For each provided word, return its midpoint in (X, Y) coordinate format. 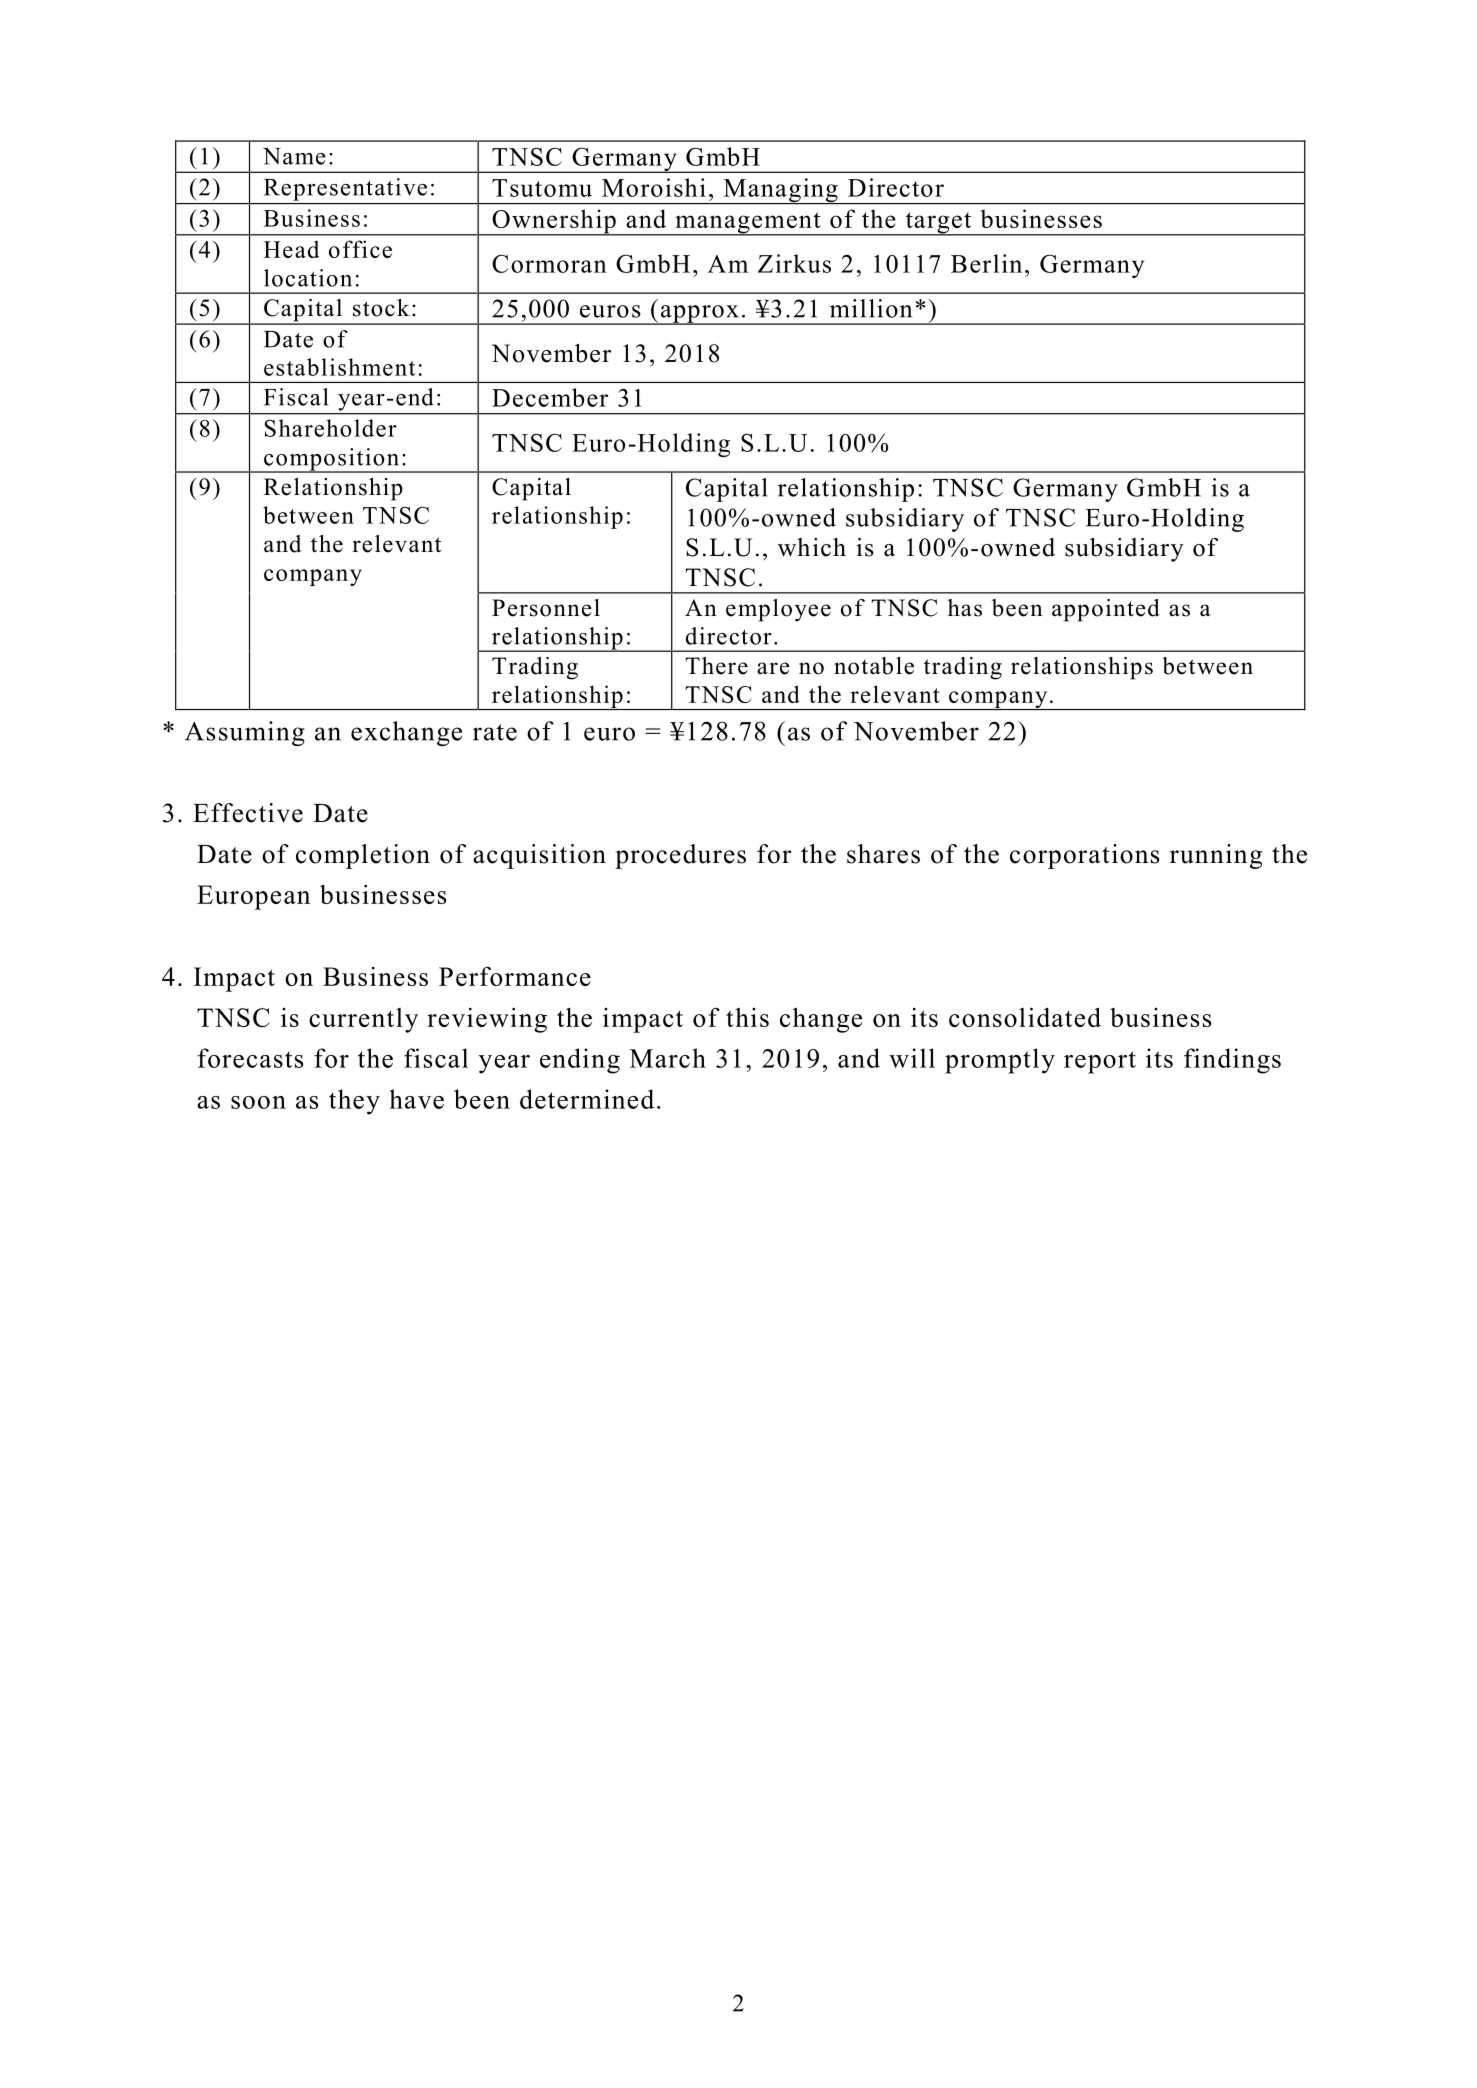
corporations (1084, 856)
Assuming (245, 733)
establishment (339, 367)
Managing (780, 191)
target (938, 224)
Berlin (986, 263)
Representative (345, 189)
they (354, 1102)
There (716, 666)
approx (700, 315)
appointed (1106, 610)
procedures (680, 856)
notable (874, 666)
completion (363, 856)
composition (331, 460)
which (812, 547)
